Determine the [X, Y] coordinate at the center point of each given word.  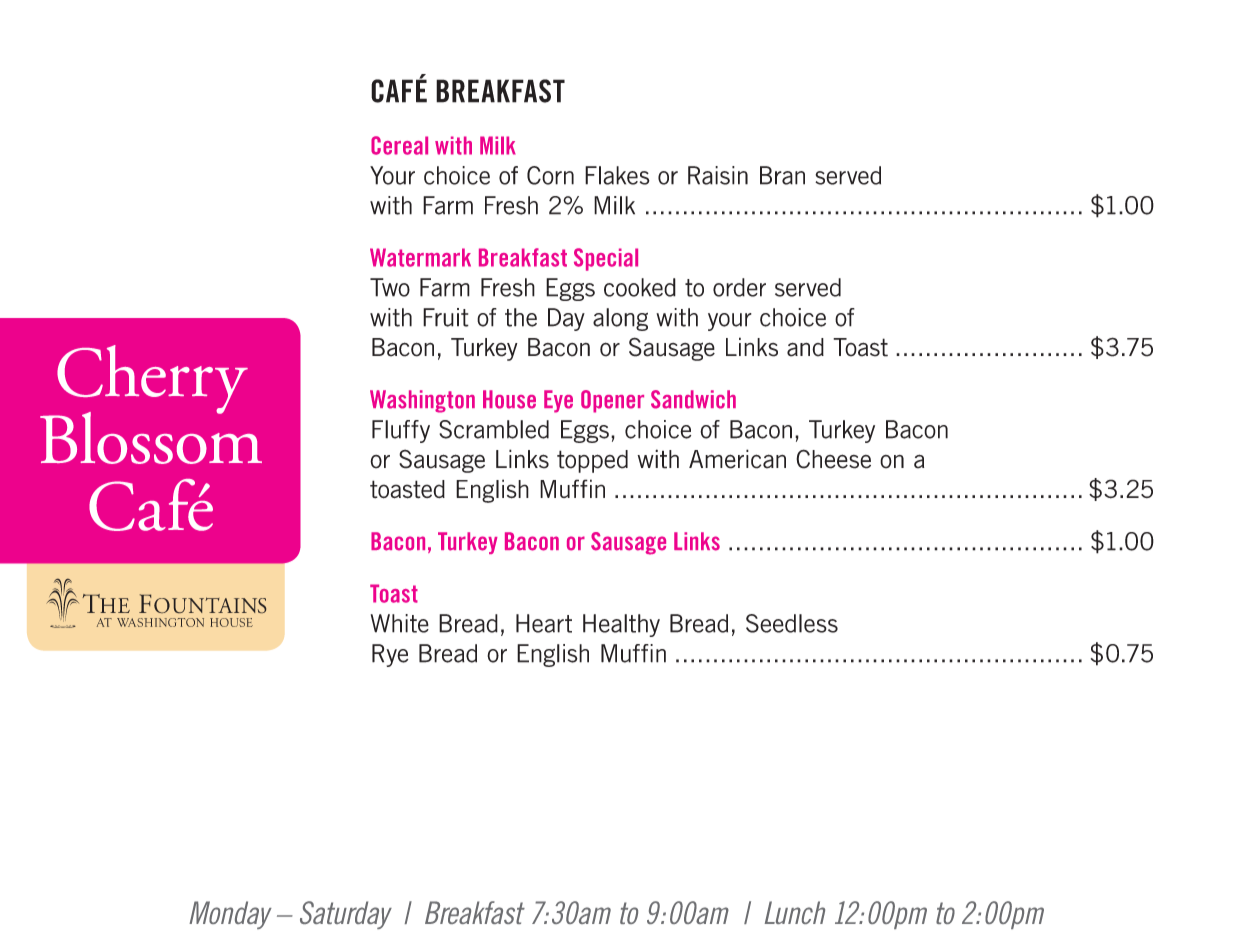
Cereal [399, 145]
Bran [782, 175]
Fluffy [401, 431]
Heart [544, 623]
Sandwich [693, 399]
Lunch [795, 912]
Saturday [346, 915]
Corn [550, 175]
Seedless [792, 623]
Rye [390, 655]
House [509, 399]
